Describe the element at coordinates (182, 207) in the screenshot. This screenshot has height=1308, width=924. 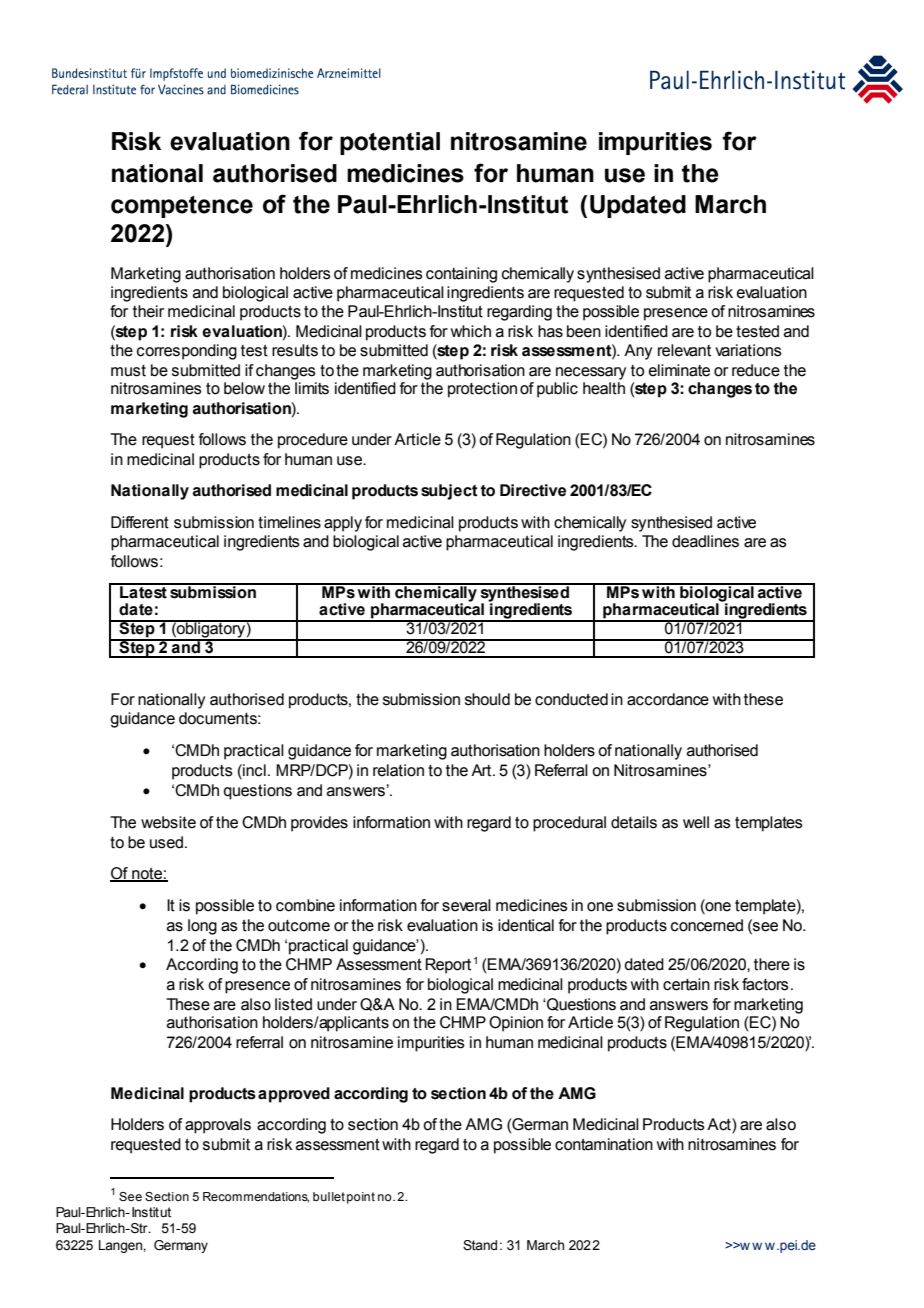
I see `competence` at that location.
